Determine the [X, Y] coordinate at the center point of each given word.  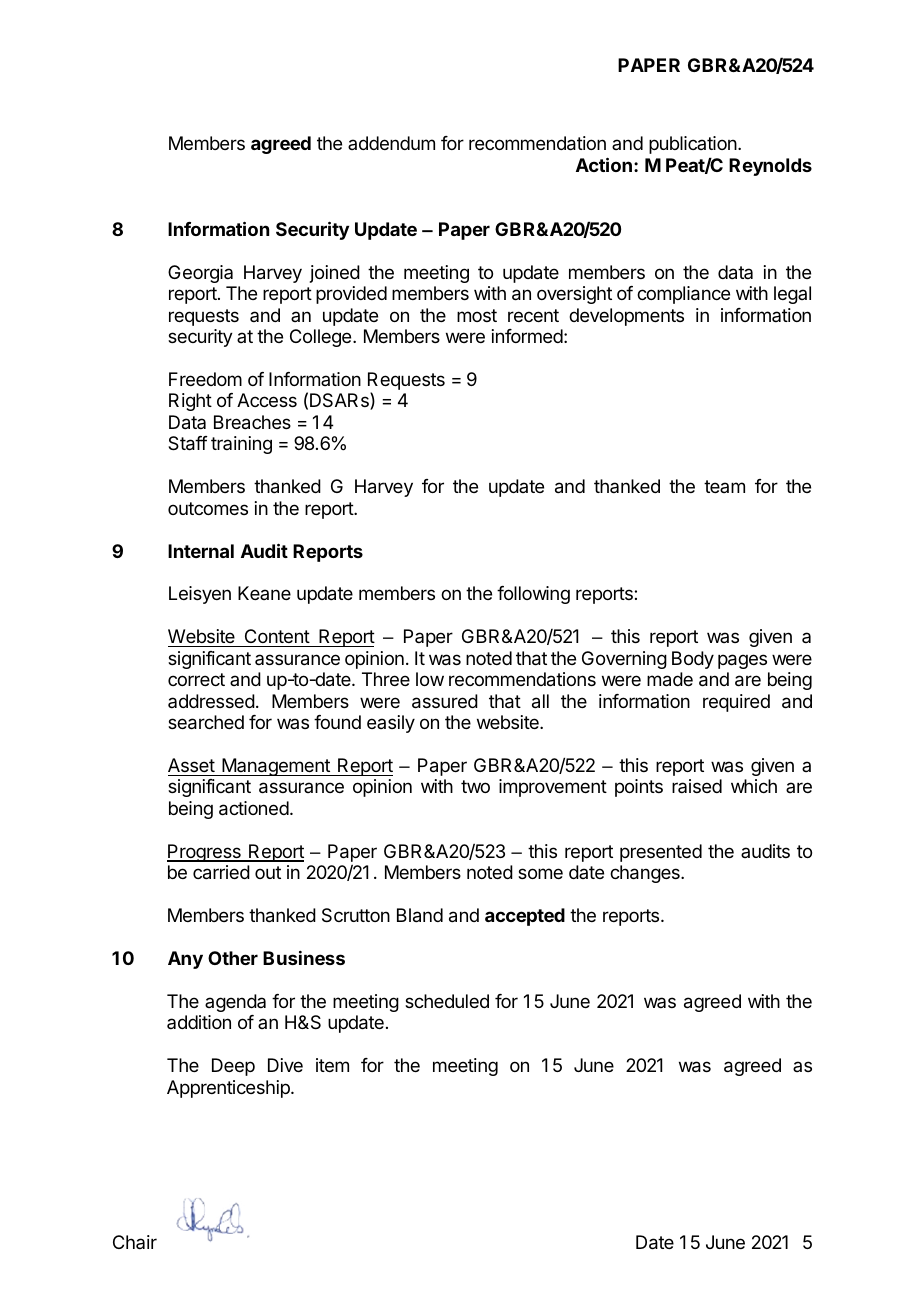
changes [646, 874]
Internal [201, 551]
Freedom [205, 379]
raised [697, 786]
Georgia [200, 274]
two [475, 786]
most [477, 315]
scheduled [447, 1001]
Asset [191, 765]
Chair [135, 1242]
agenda [235, 1003]
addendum [391, 143]
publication [693, 145]
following [533, 595]
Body [693, 660]
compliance [683, 295]
